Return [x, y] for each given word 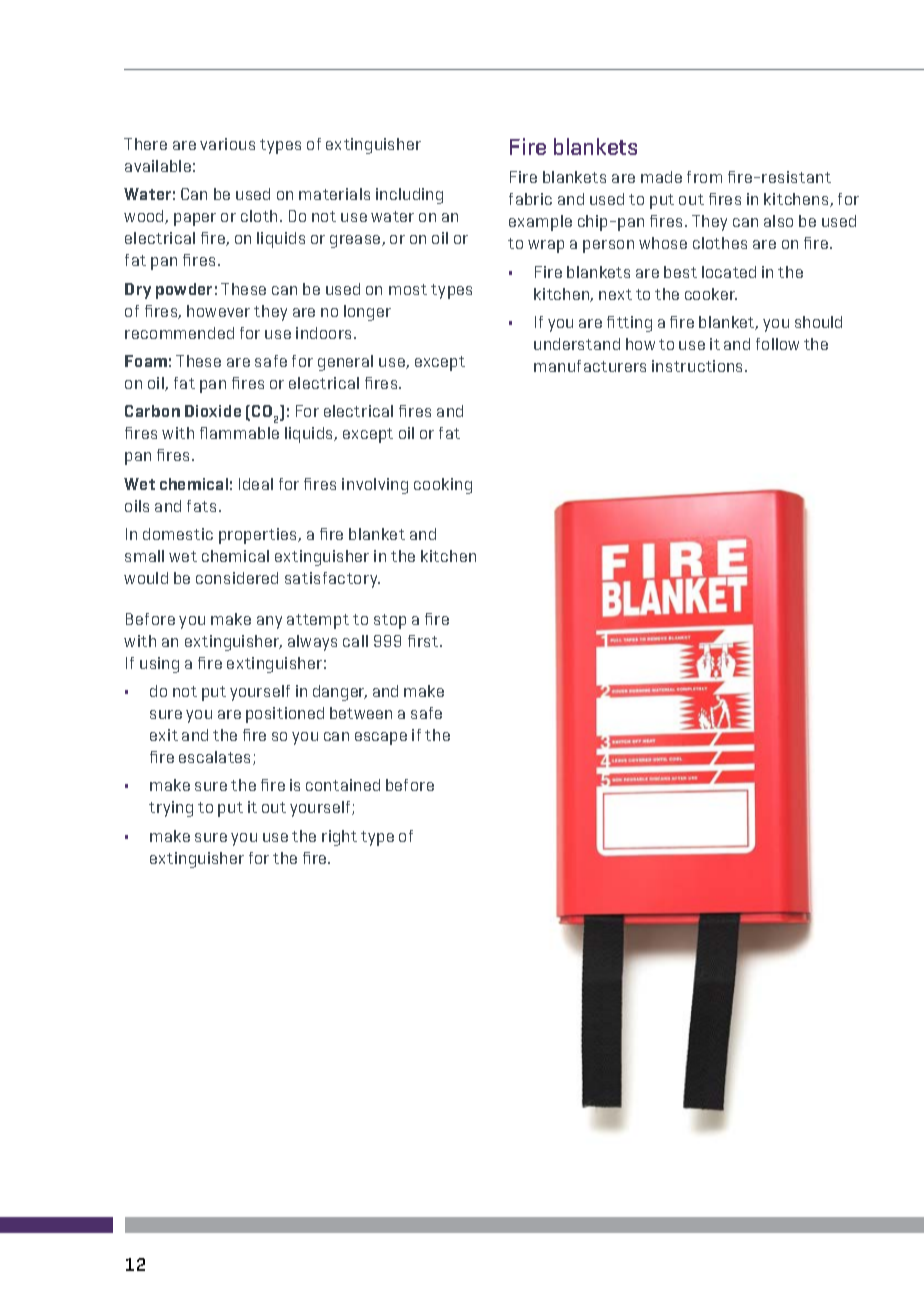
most [408, 289]
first [424, 641]
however [218, 311]
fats [201, 506]
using [159, 665]
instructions [699, 366]
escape [381, 738]
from [704, 177]
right [339, 838]
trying [171, 809]
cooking [443, 486]
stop [390, 621]
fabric [530, 199]
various [227, 144]
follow [777, 344]
